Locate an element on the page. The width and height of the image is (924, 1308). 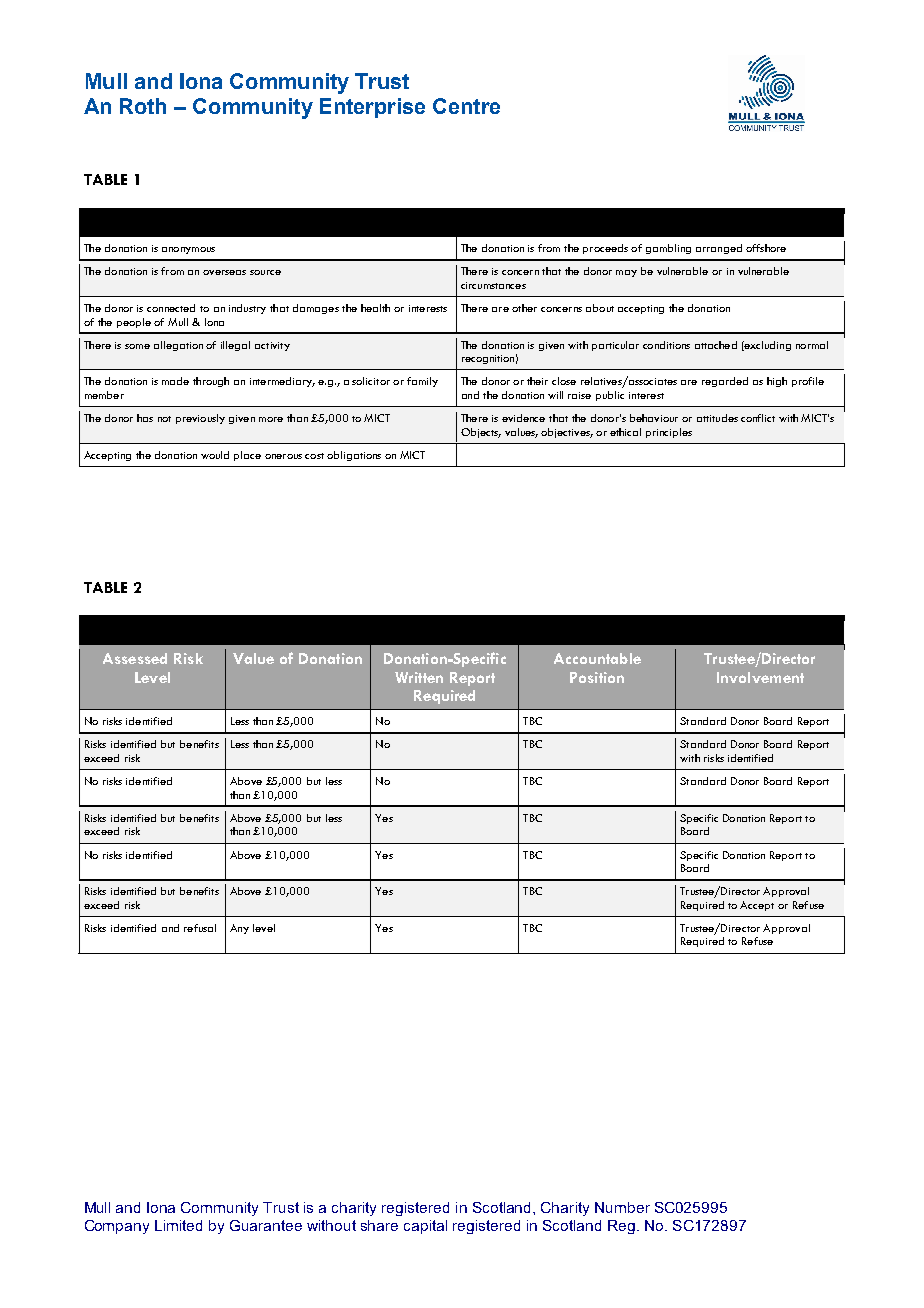
capital is located at coordinates (425, 1227).
